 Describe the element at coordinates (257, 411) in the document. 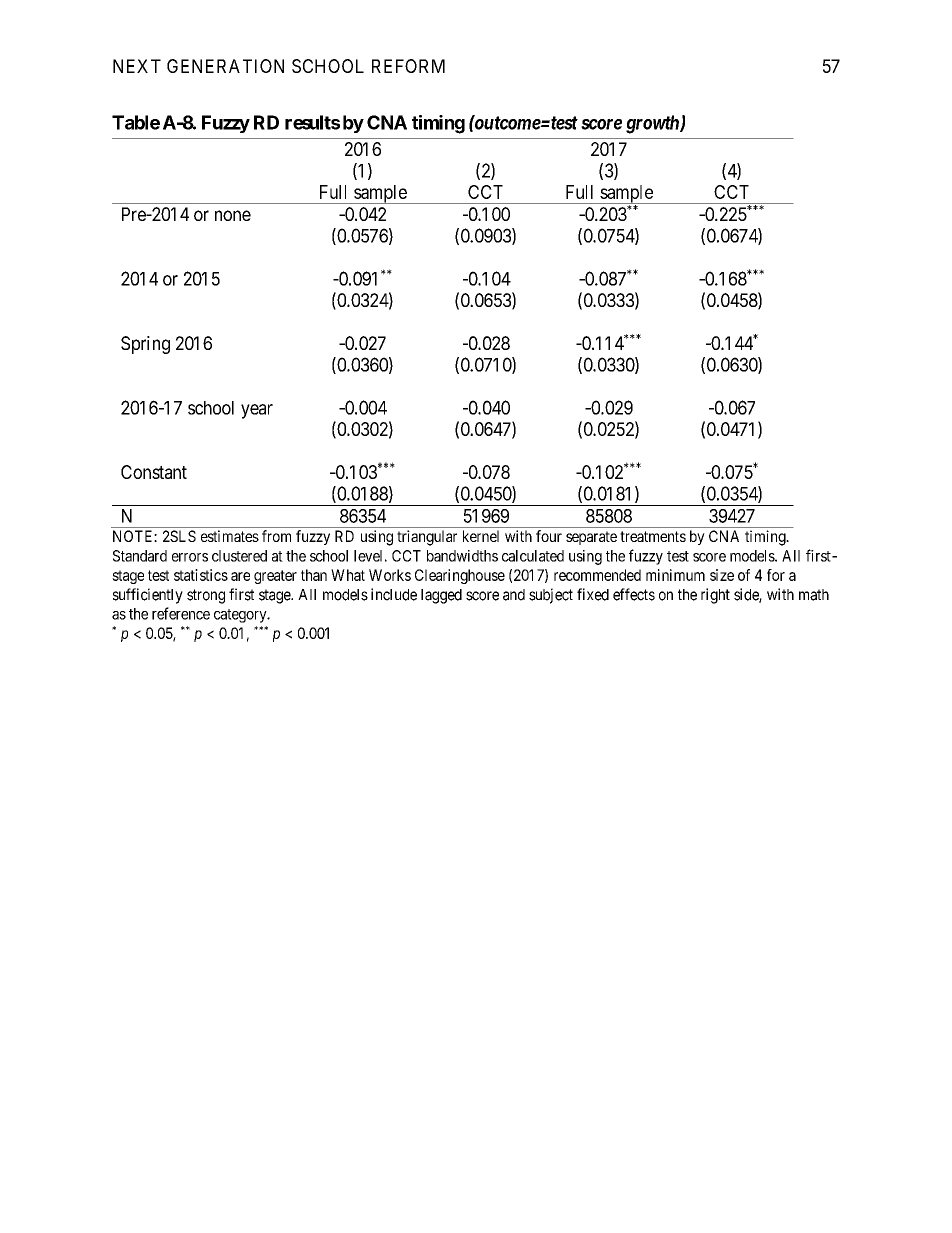

I see `year` at that location.
